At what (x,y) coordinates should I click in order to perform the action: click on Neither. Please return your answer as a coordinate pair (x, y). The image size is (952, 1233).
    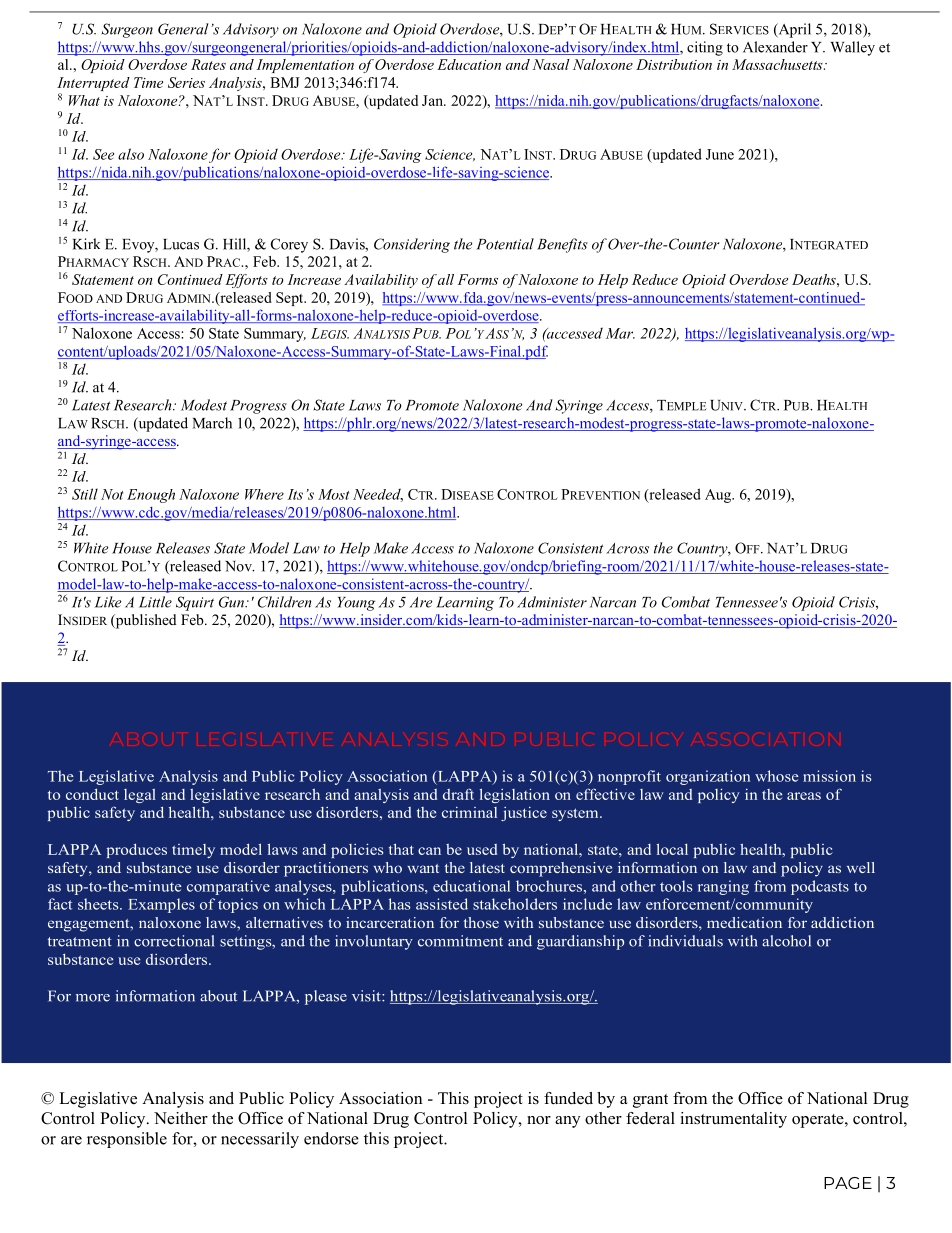
    Looking at the image, I should click on (181, 1118).
